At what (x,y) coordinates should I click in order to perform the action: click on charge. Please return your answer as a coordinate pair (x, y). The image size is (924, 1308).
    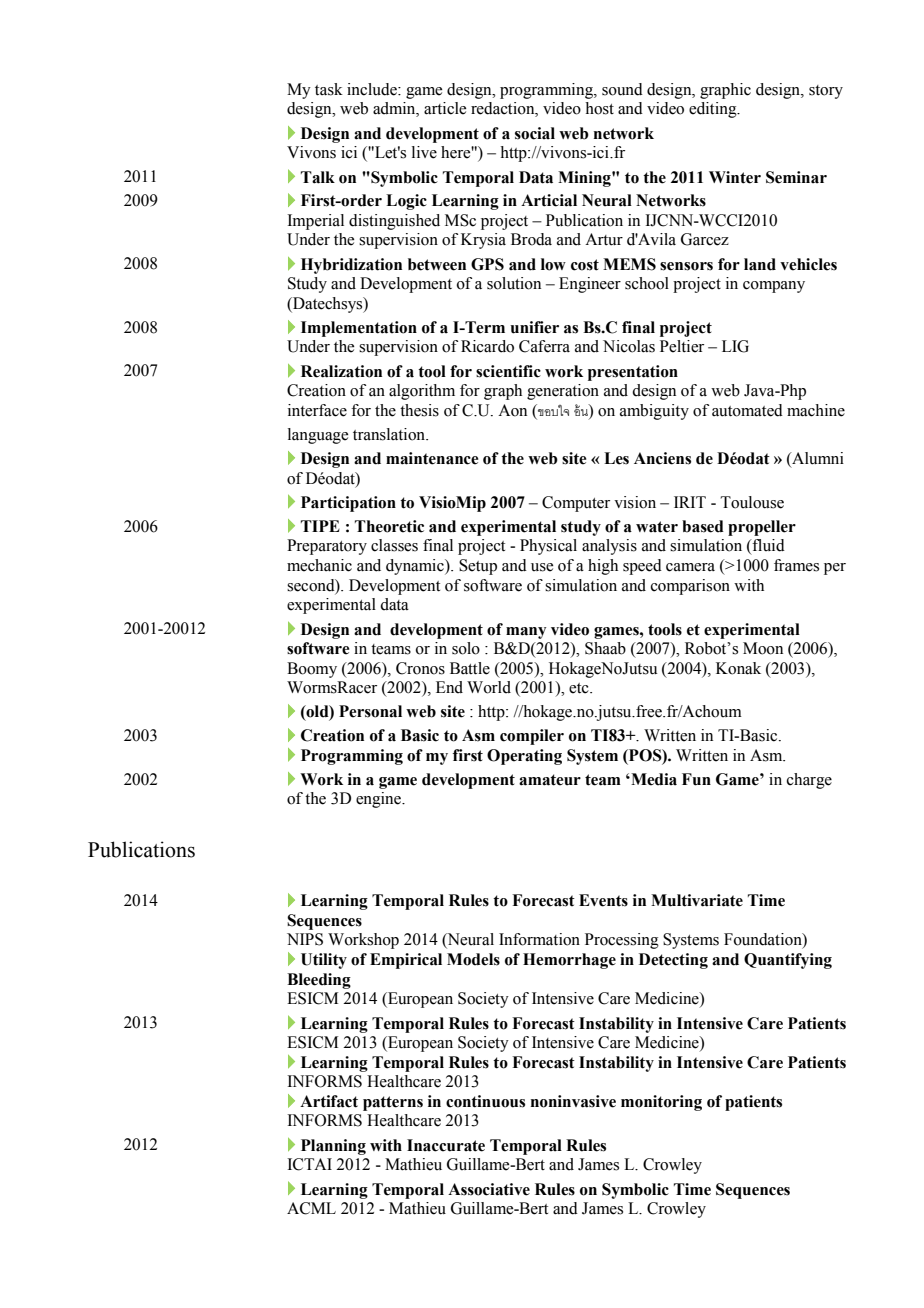
    Looking at the image, I should click on (809, 781).
